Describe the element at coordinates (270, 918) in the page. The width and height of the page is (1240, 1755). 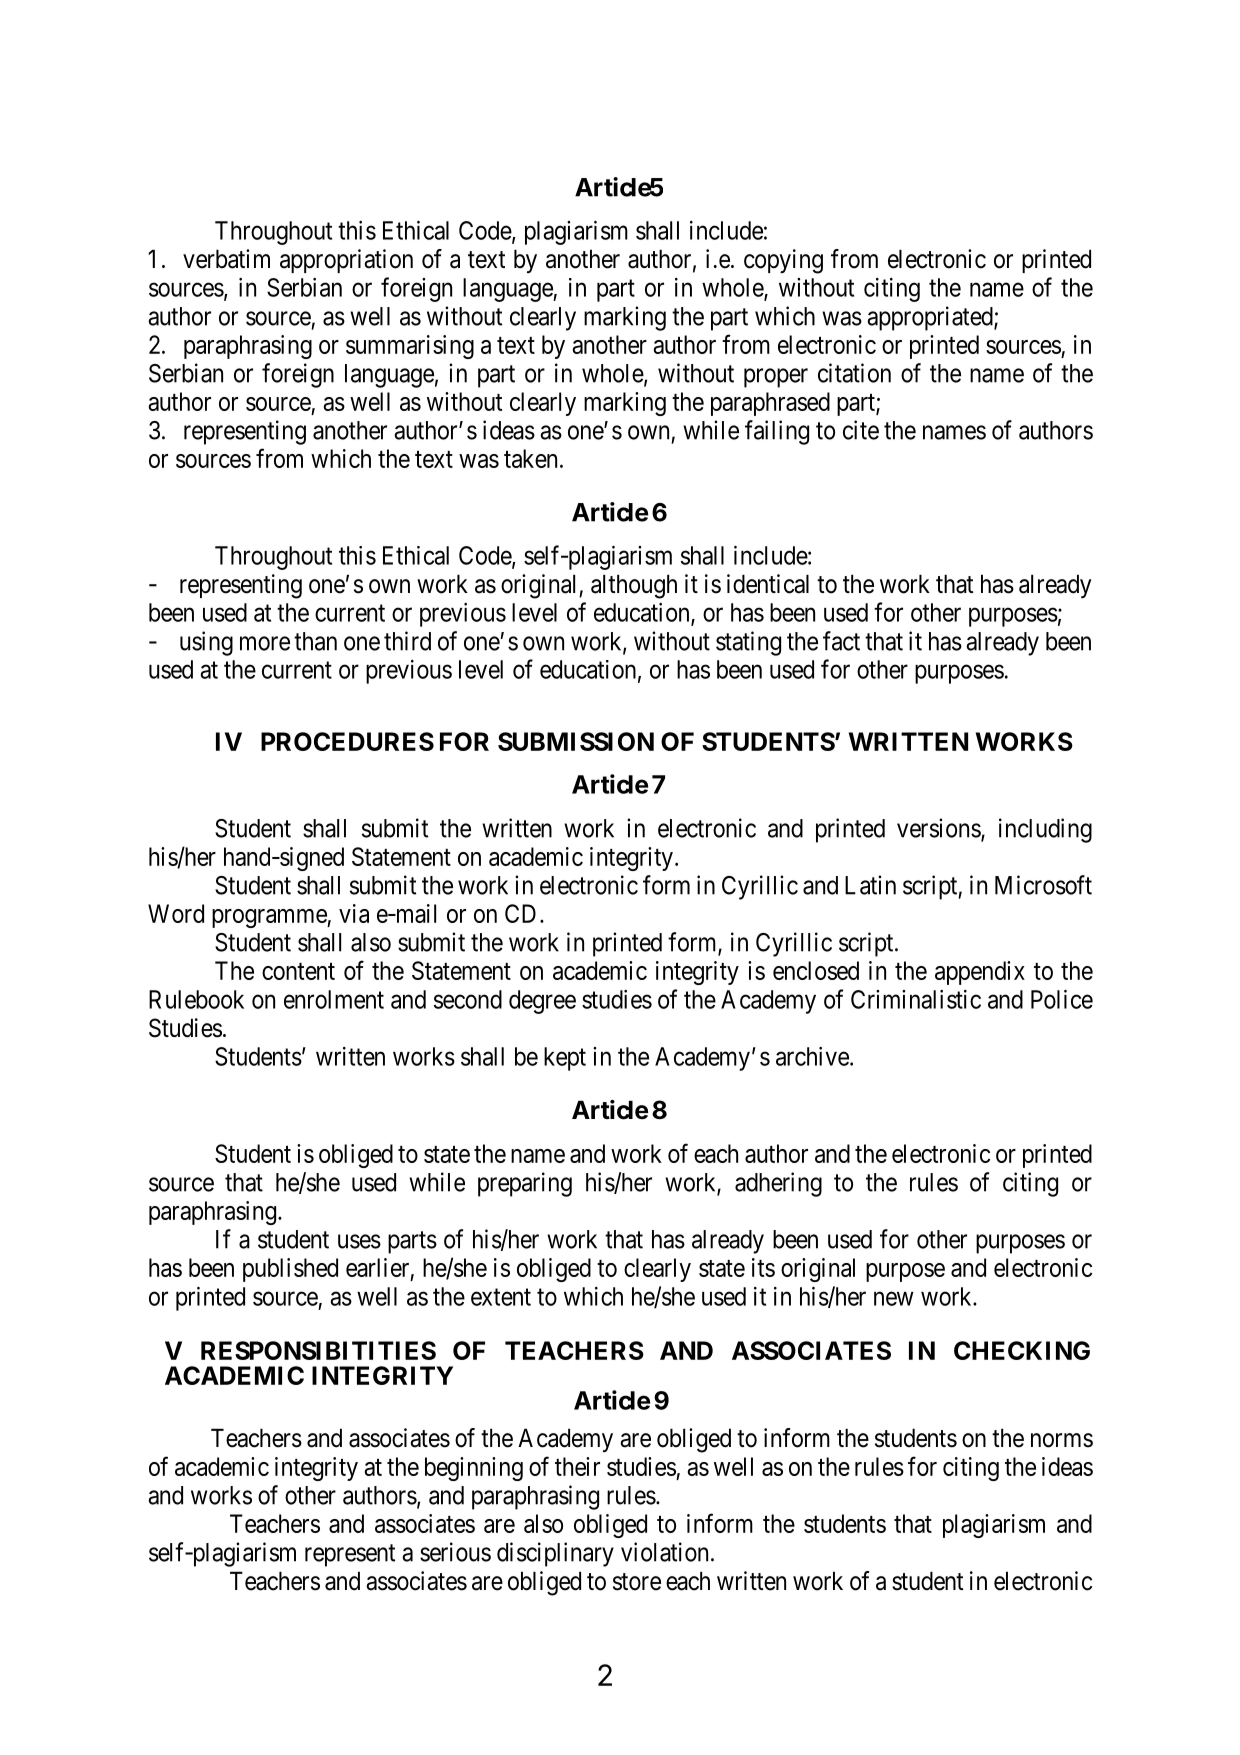
I see `programme` at that location.
